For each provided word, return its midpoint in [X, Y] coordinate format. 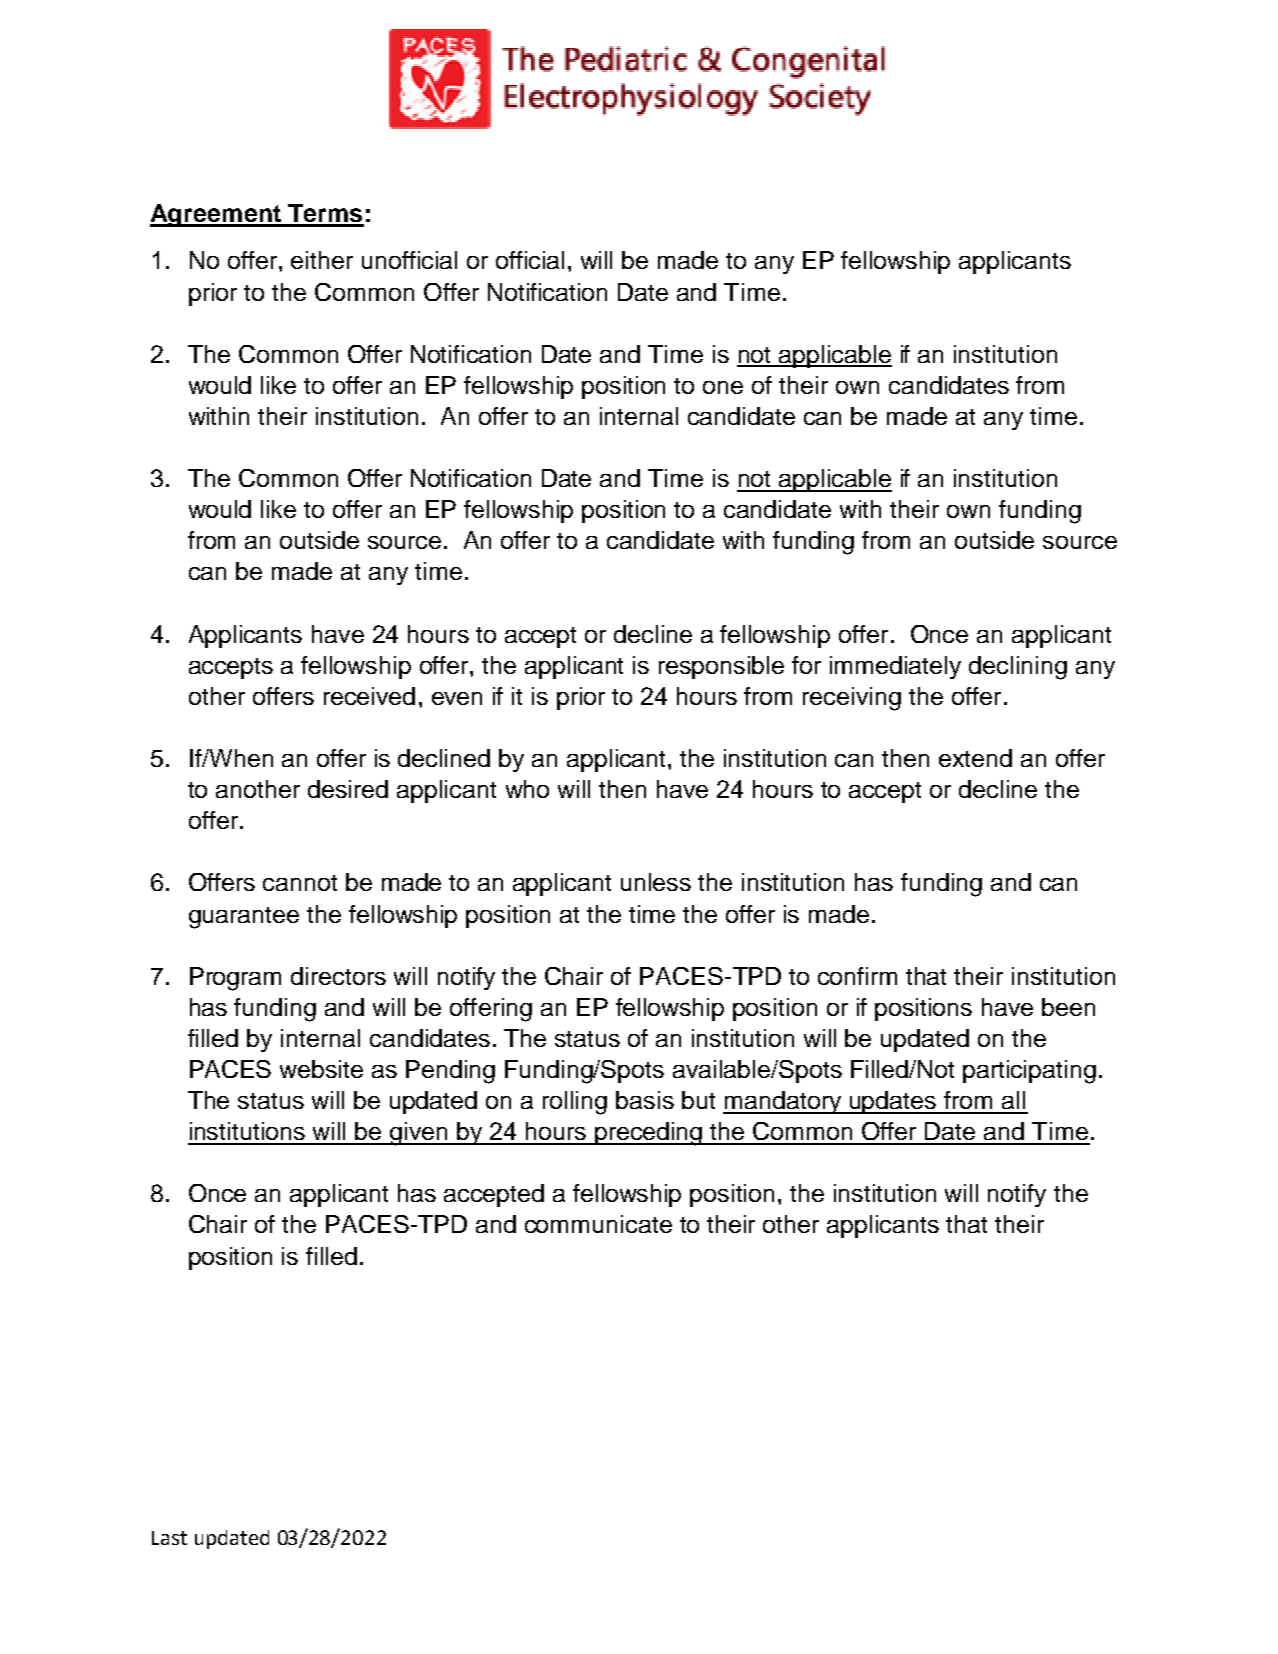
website [321, 1069]
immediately [895, 667]
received [369, 696]
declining [1018, 668]
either [322, 260]
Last [169, 1538]
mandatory [783, 1102]
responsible [721, 667]
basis [645, 1100]
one [723, 387]
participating [1029, 1072]
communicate [598, 1224]
